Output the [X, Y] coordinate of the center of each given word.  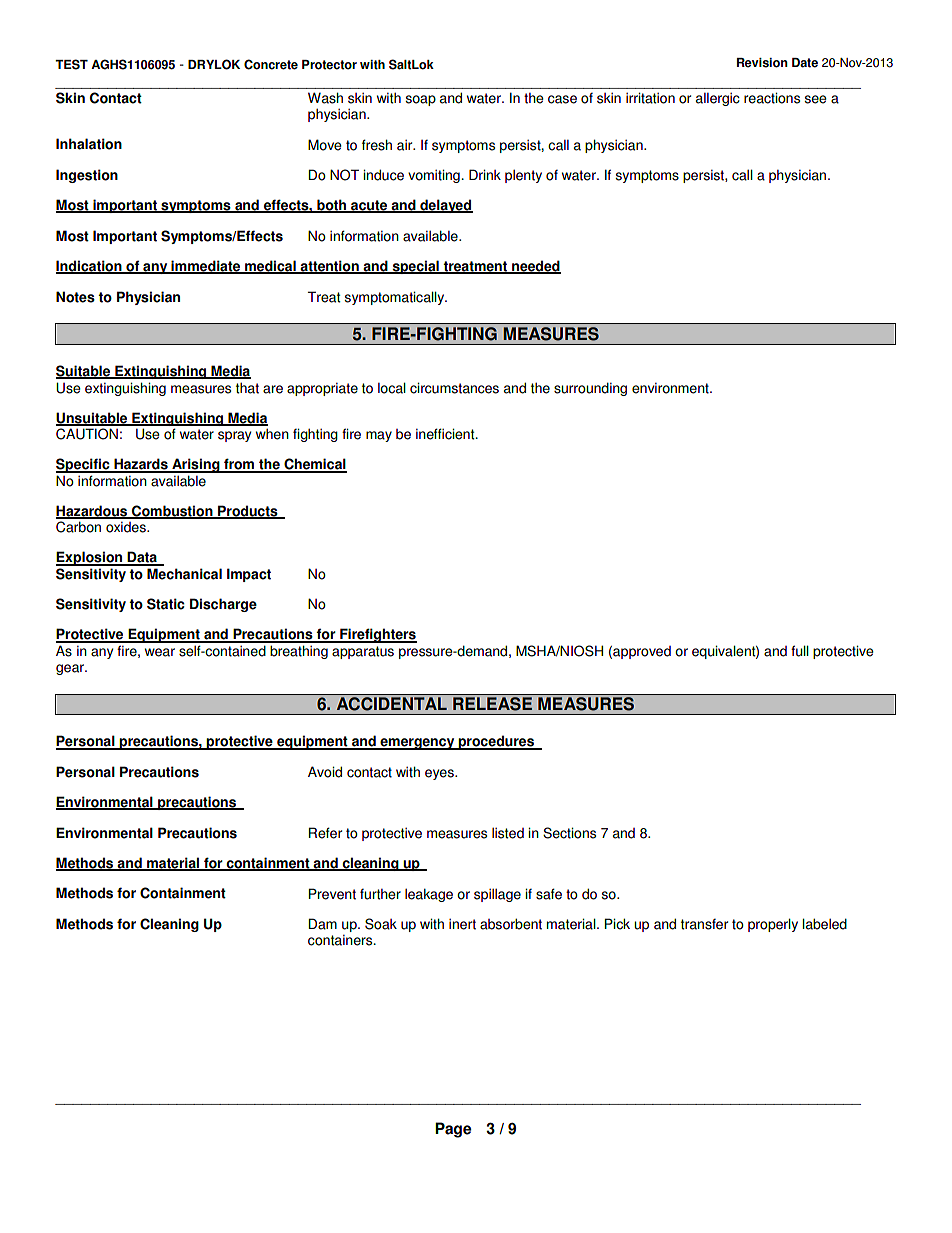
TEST [71, 64]
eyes [440, 774]
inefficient [446, 434]
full [800, 651]
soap [420, 100]
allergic [718, 99]
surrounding [590, 389]
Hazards [141, 465]
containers [341, 940]
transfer [704, 924]
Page [453, 1130]
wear [160, 652]
